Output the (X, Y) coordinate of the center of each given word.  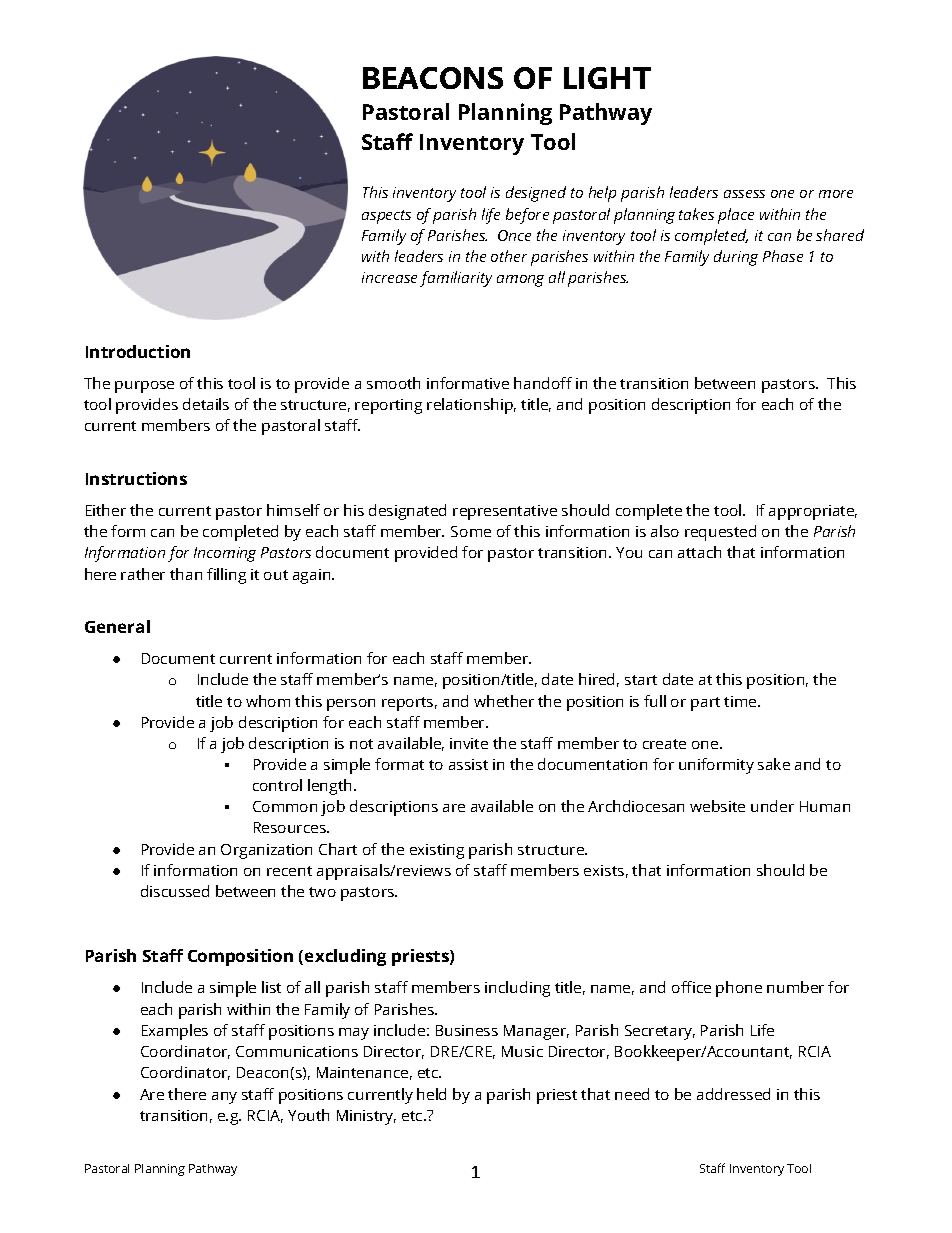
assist (468, 764)
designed (536, 194)
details (206, 404)
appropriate (813, 512)
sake (774, 764)
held (431, 1094)
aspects (386, 217)
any (224, 1098)
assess (744, 194)
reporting (388, 406)
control (277, 785)
